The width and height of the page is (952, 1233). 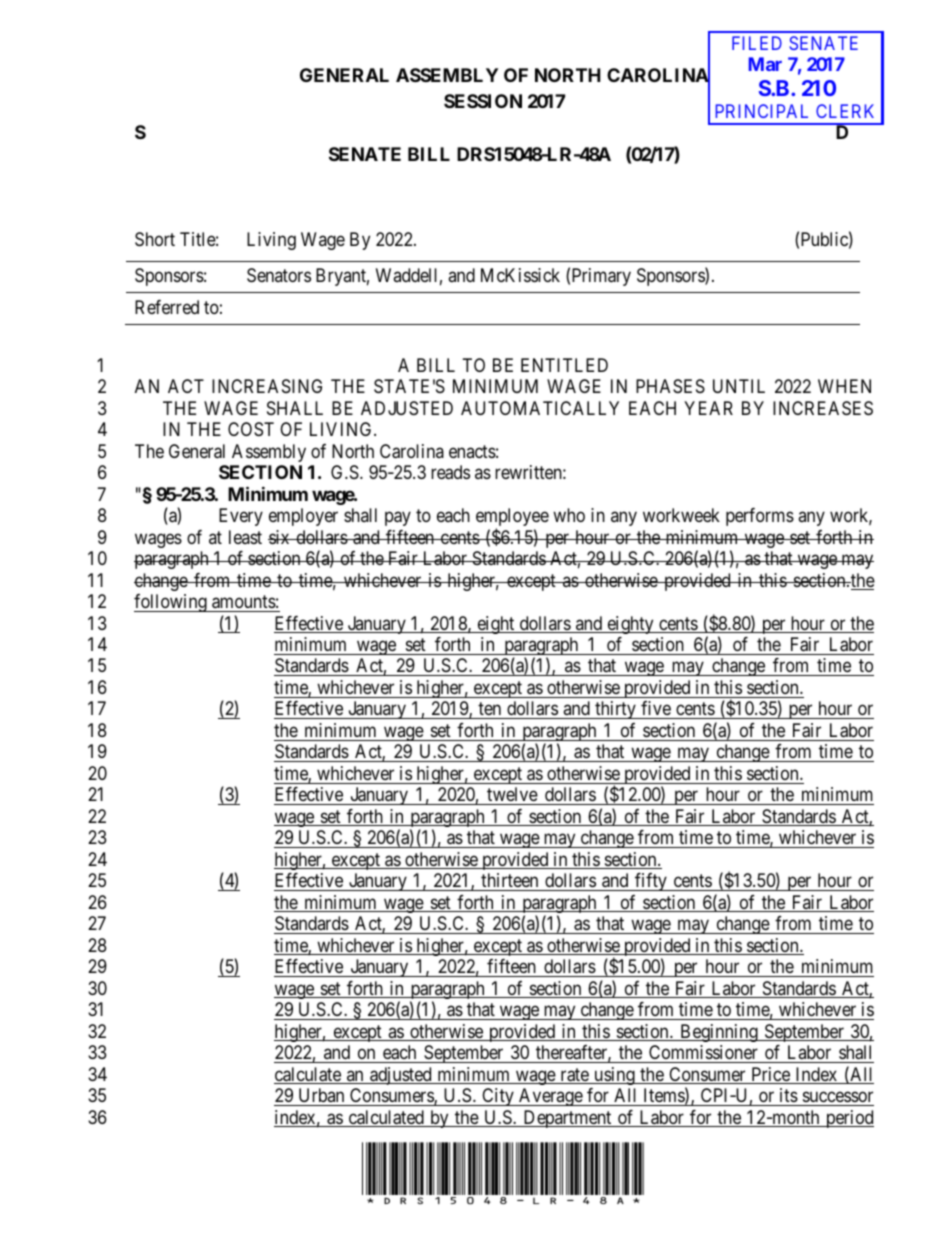 I want to click on amounts, so click(x=244, y=602).
